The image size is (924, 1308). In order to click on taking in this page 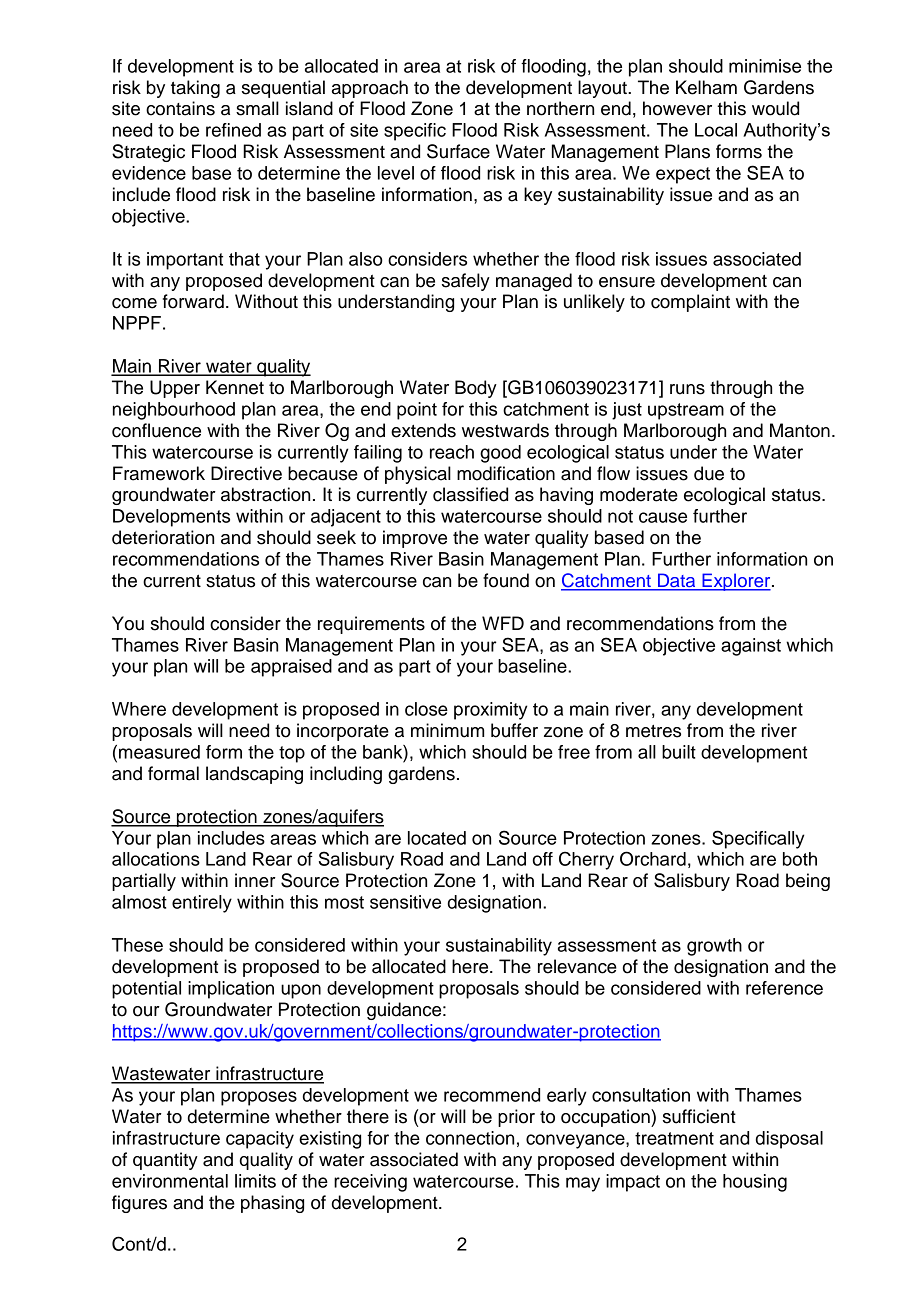, I will do `click(195, 89)`.
